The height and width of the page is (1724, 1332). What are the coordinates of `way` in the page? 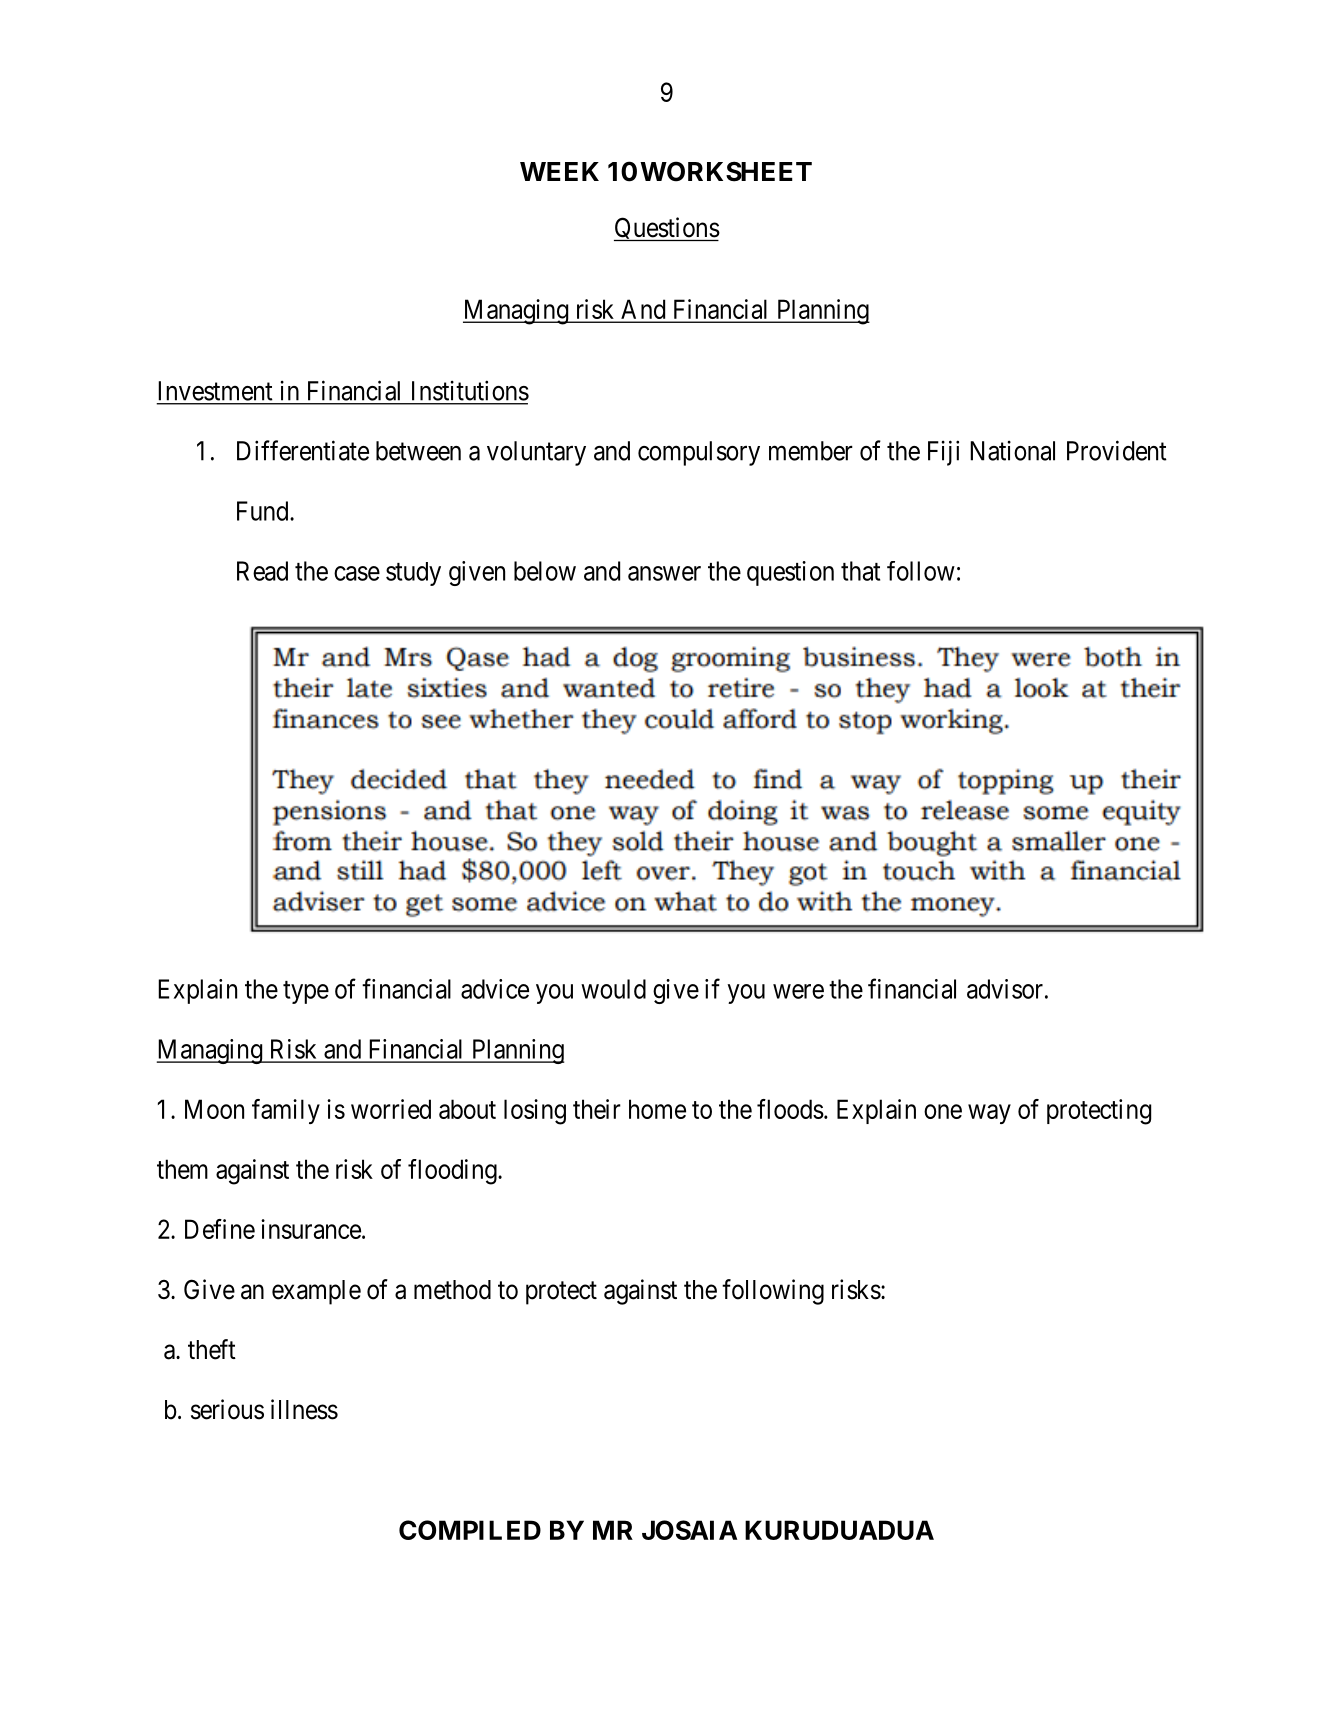 It's located at (989, 1114).
